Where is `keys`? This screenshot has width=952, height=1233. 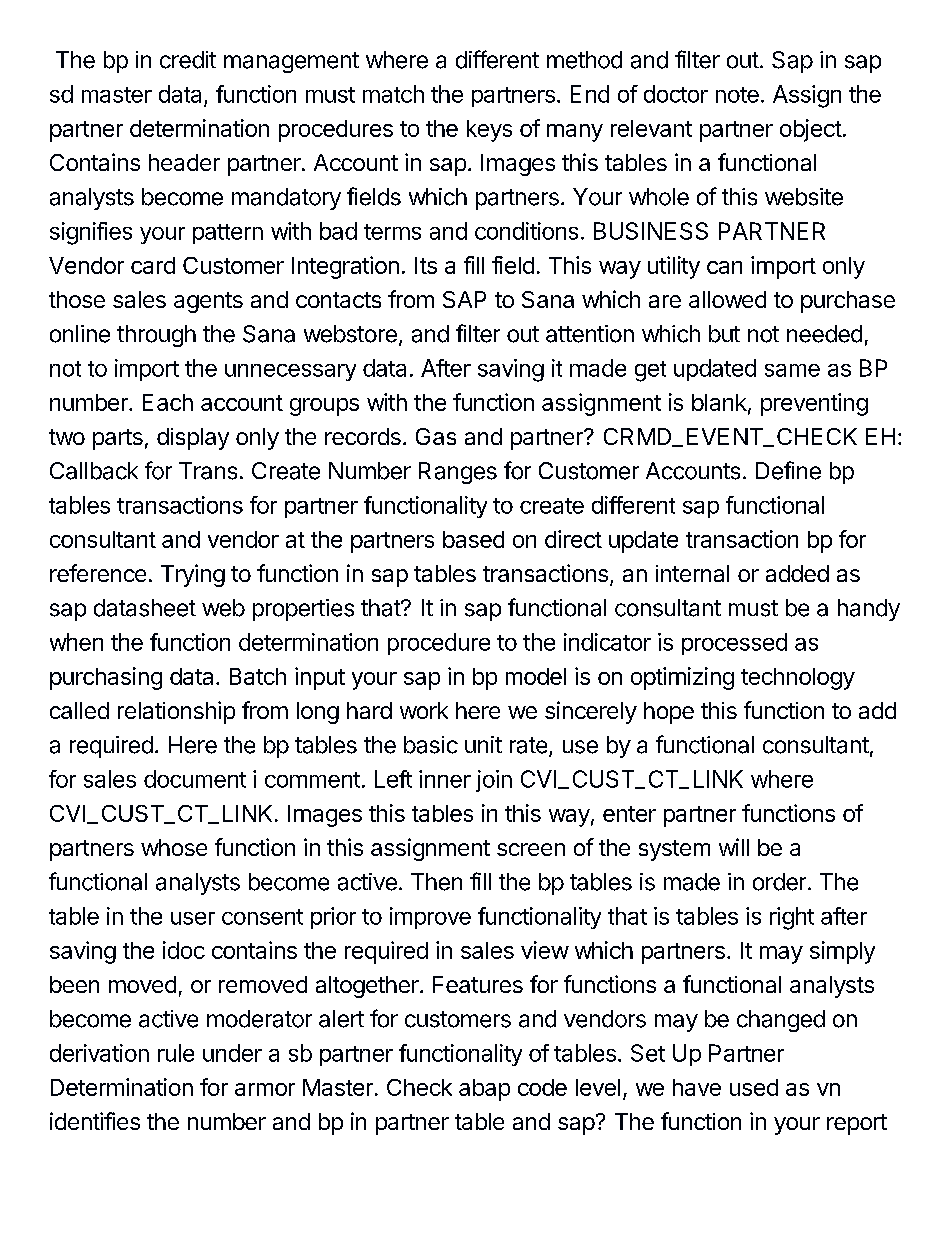
keys is located at coordinates (489, 131).
